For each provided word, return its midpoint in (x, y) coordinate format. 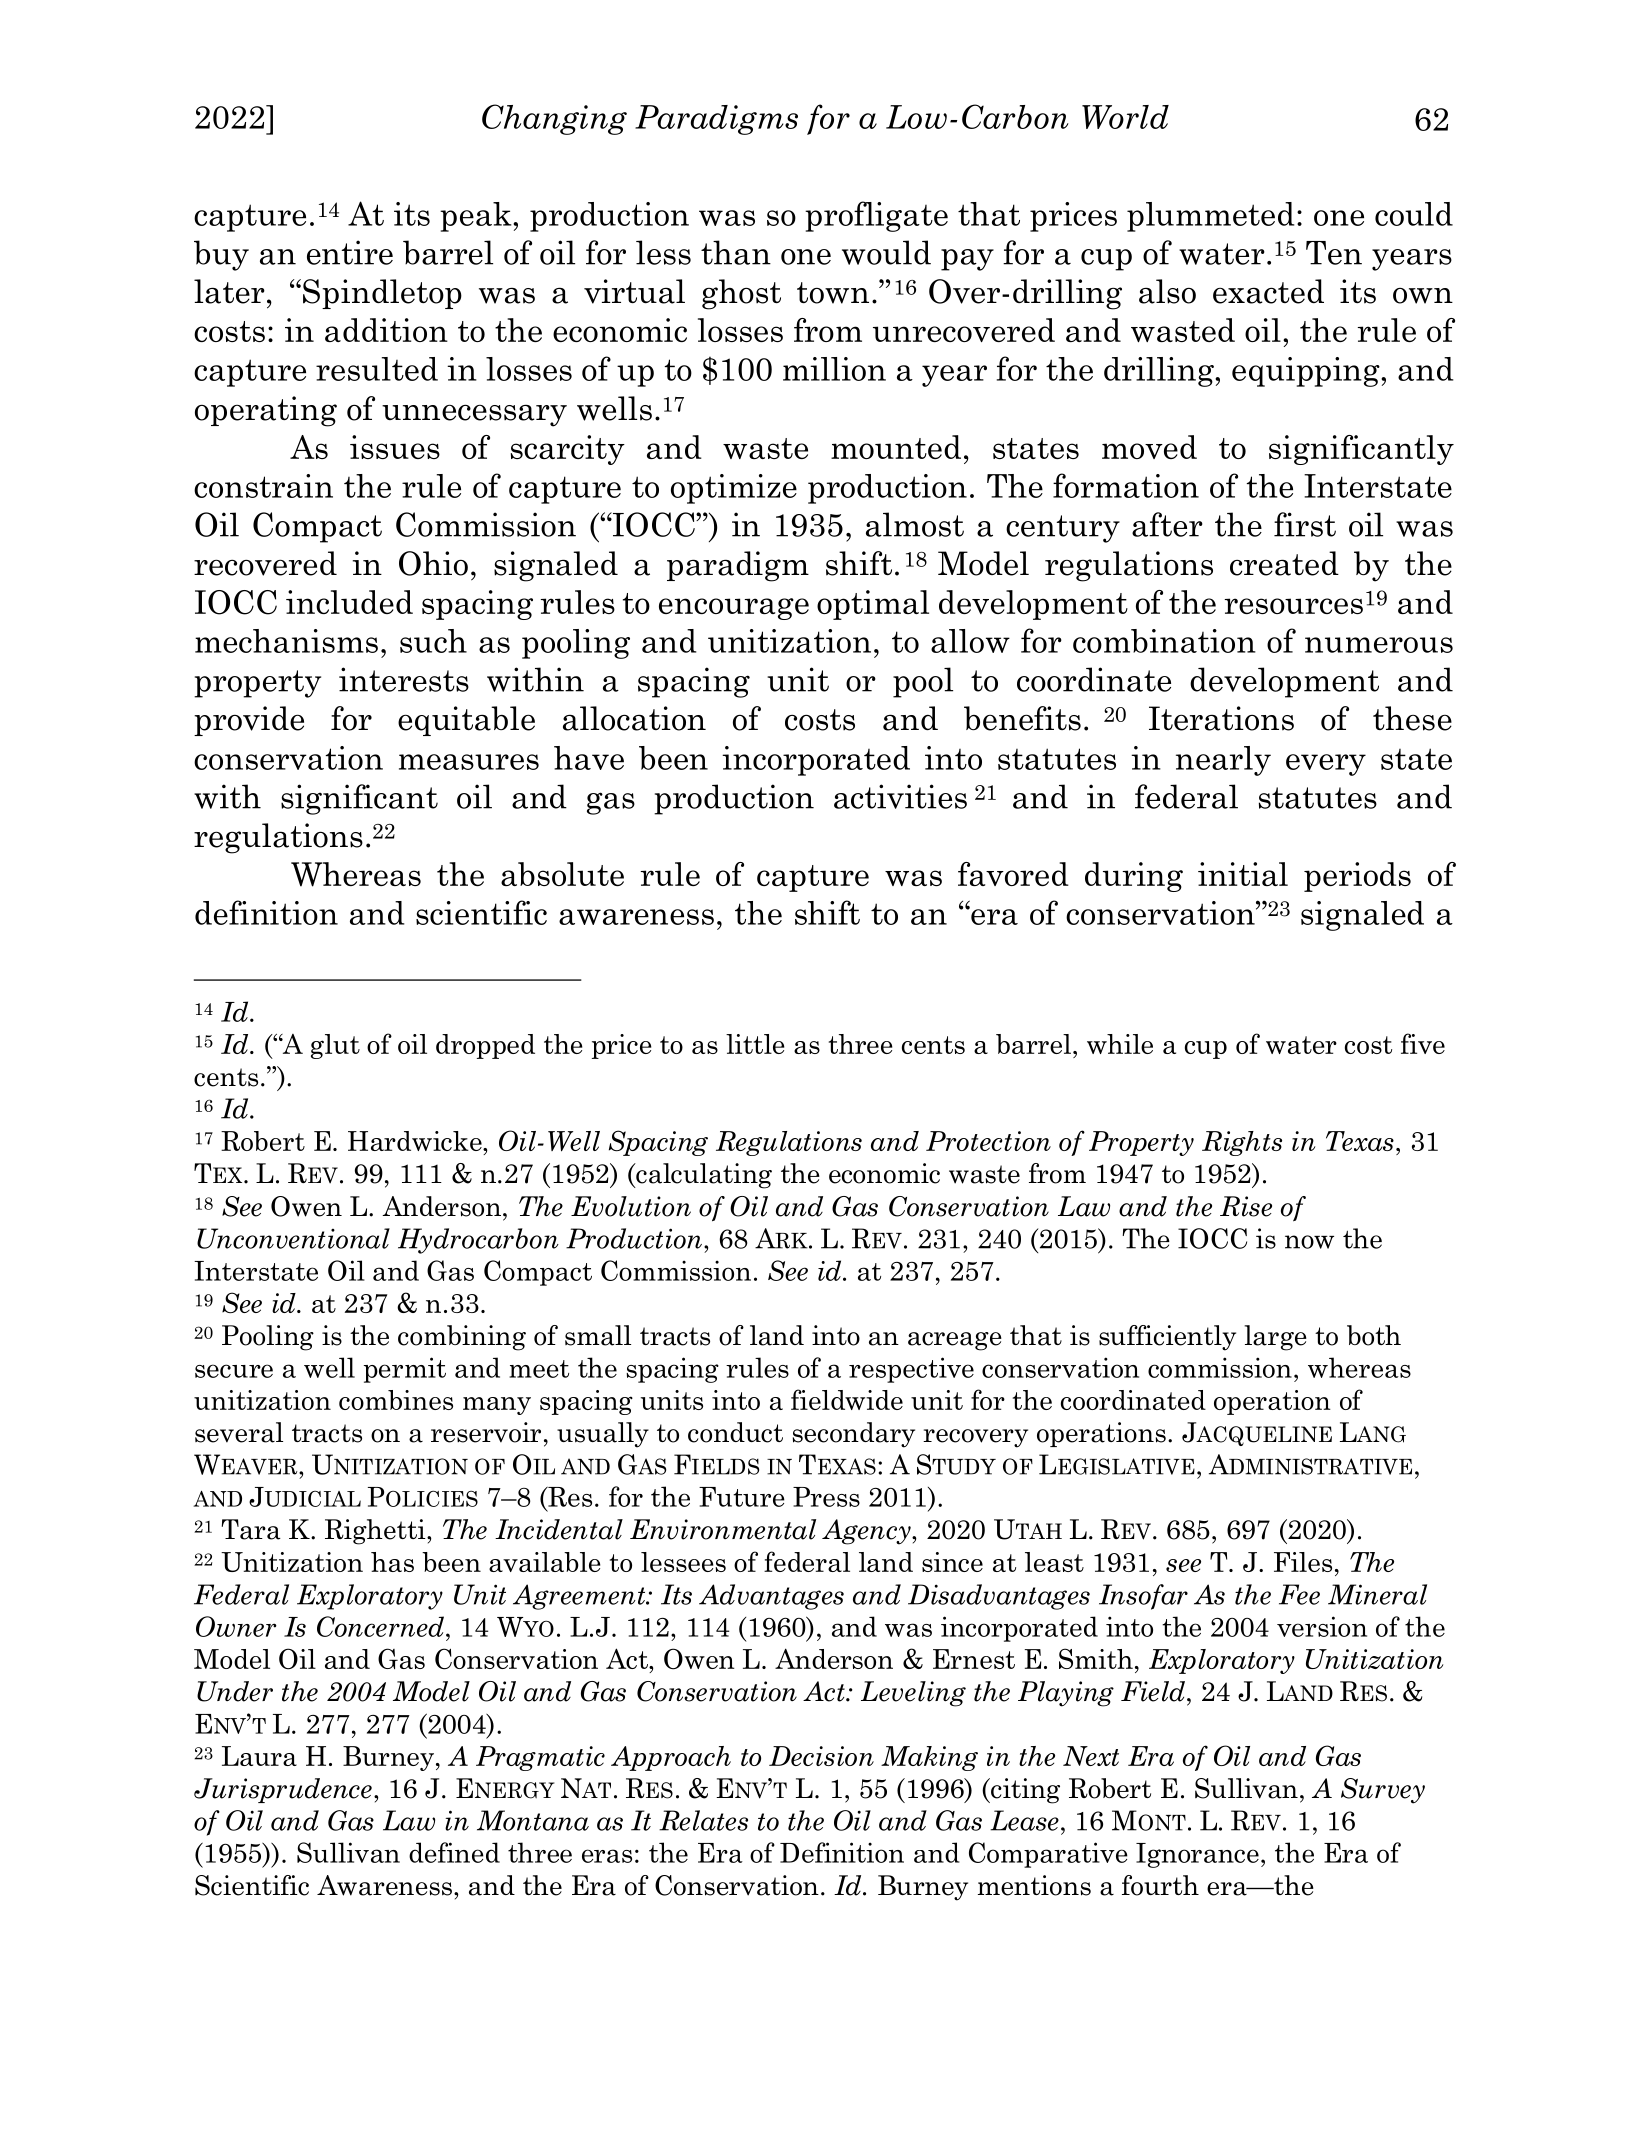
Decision (821, 1756)
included (349, 602)
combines (396, 1400)
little (755, 1044)
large (1275, 1338)
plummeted (1211, 217)
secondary (854, 1435)
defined (454, 1852)
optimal (873, 605)
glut (335, 1046)
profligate (876, 216)
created (1284, 563)
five (1423, 1043)
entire (350, 252)
